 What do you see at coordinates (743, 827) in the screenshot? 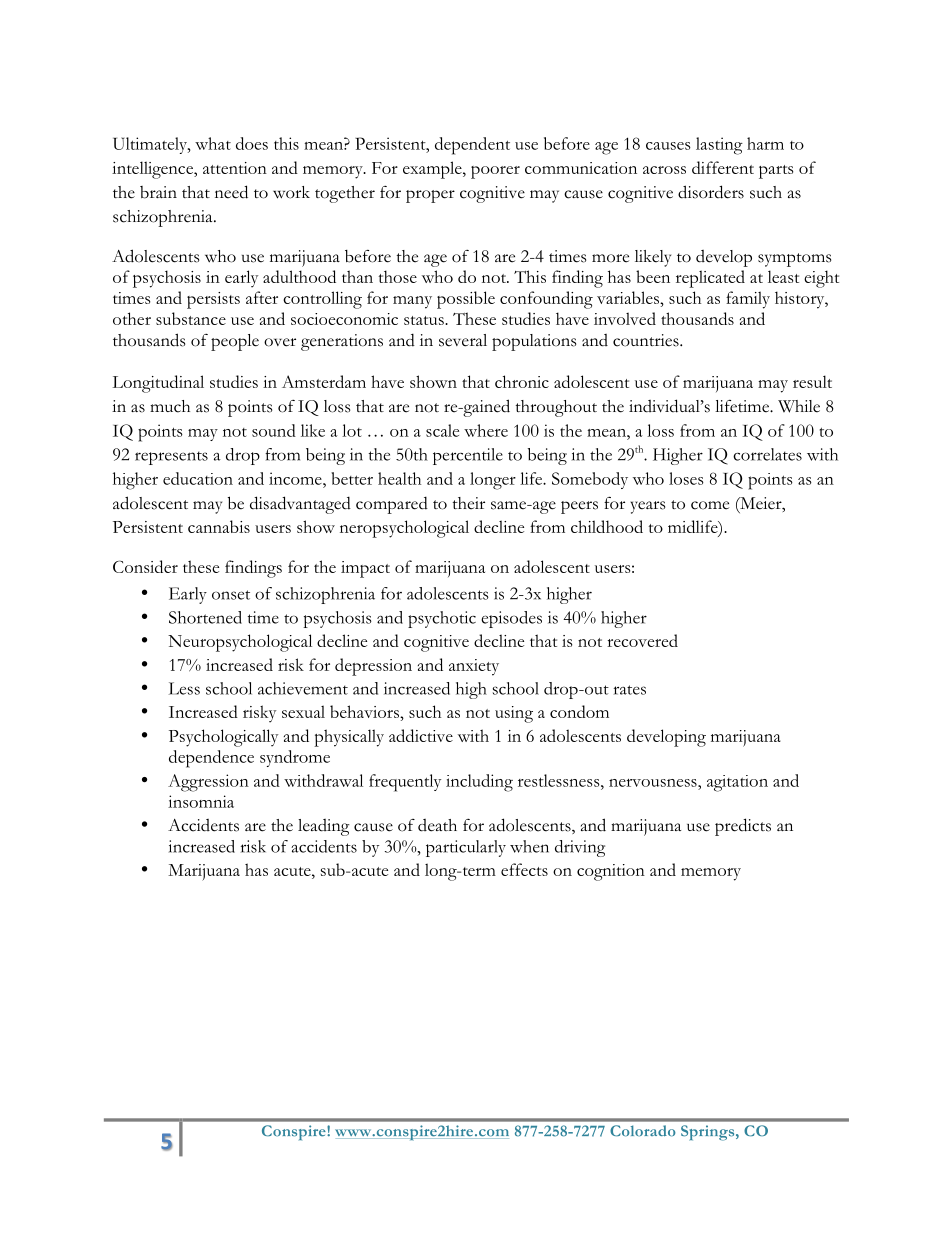
I see `predicts` at bounding box center [743, 827].
